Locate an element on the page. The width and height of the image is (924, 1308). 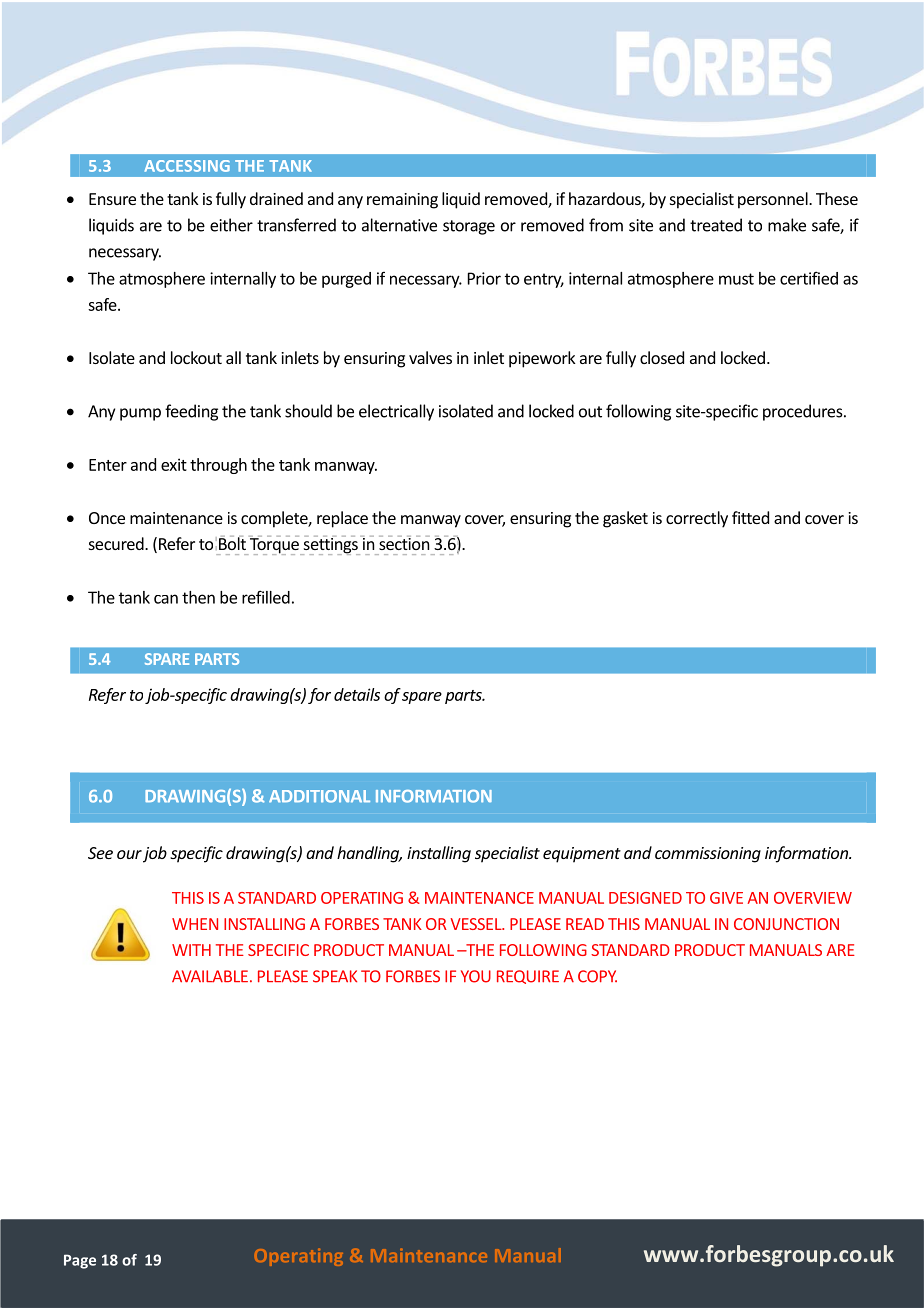
feeding is located at coordinates (191, 412).
